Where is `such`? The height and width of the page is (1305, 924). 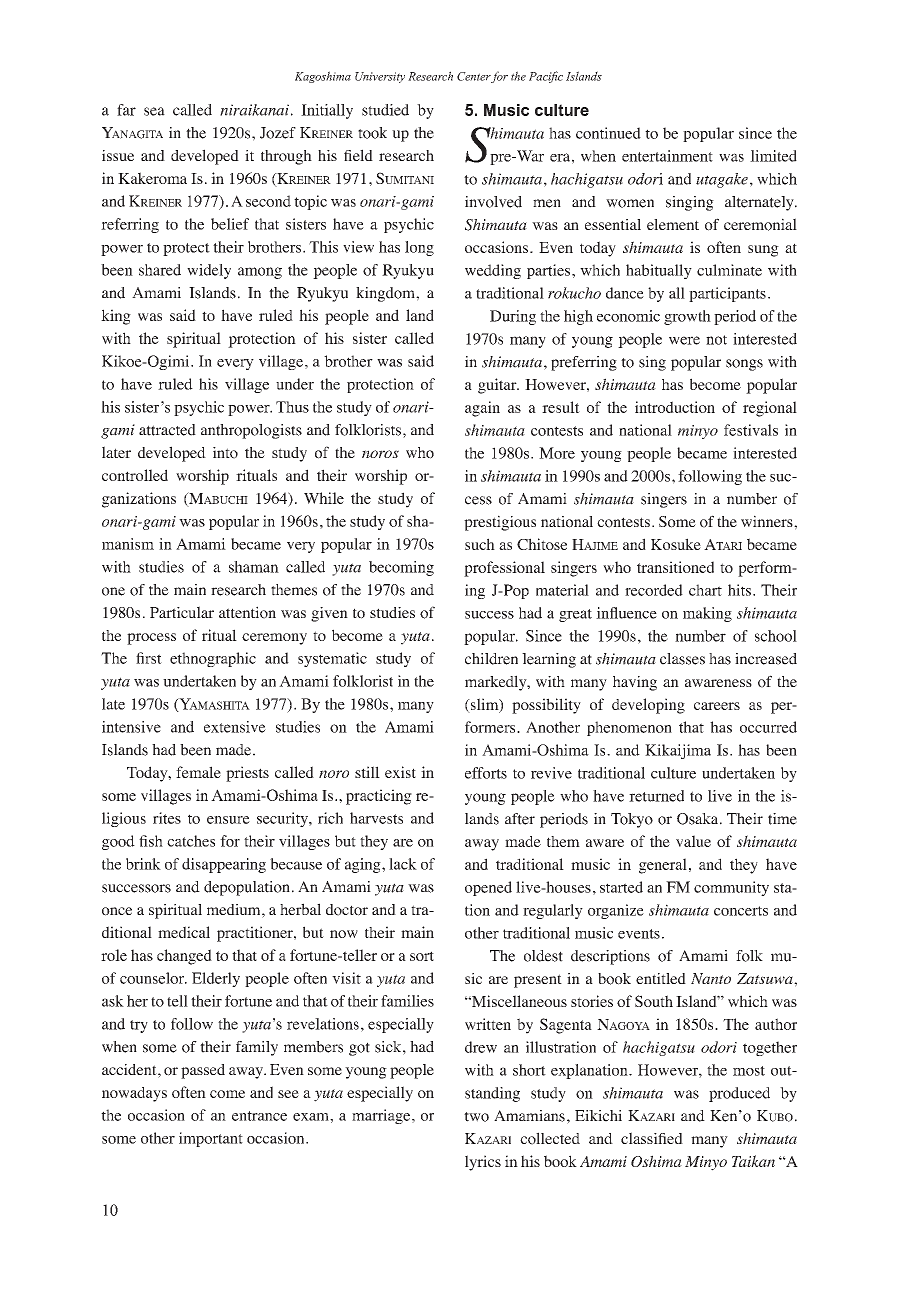
such is located at coordinates (480, 544).
